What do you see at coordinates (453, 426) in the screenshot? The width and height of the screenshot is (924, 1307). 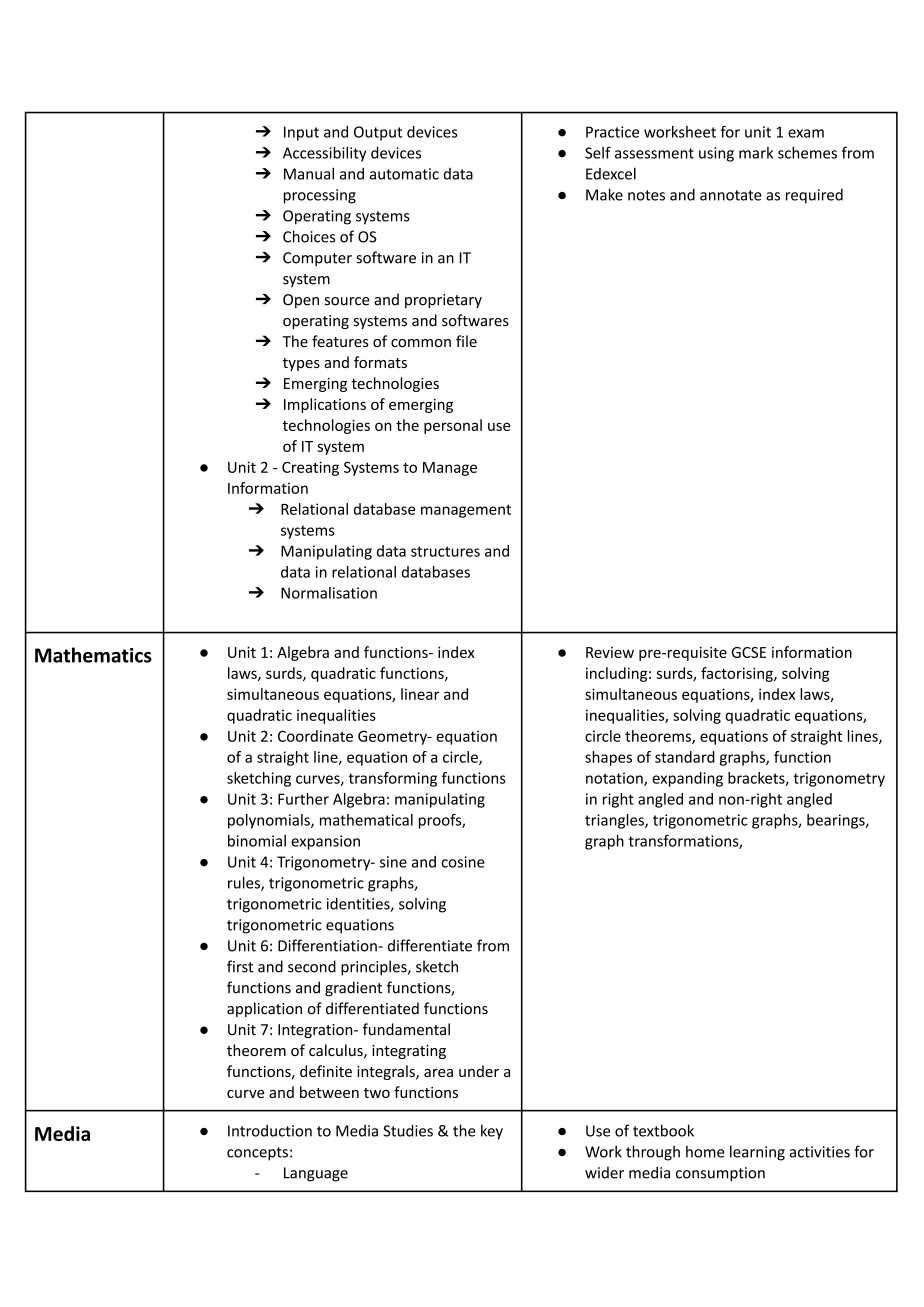 I see `personal` at bounding box center [453, 426].
